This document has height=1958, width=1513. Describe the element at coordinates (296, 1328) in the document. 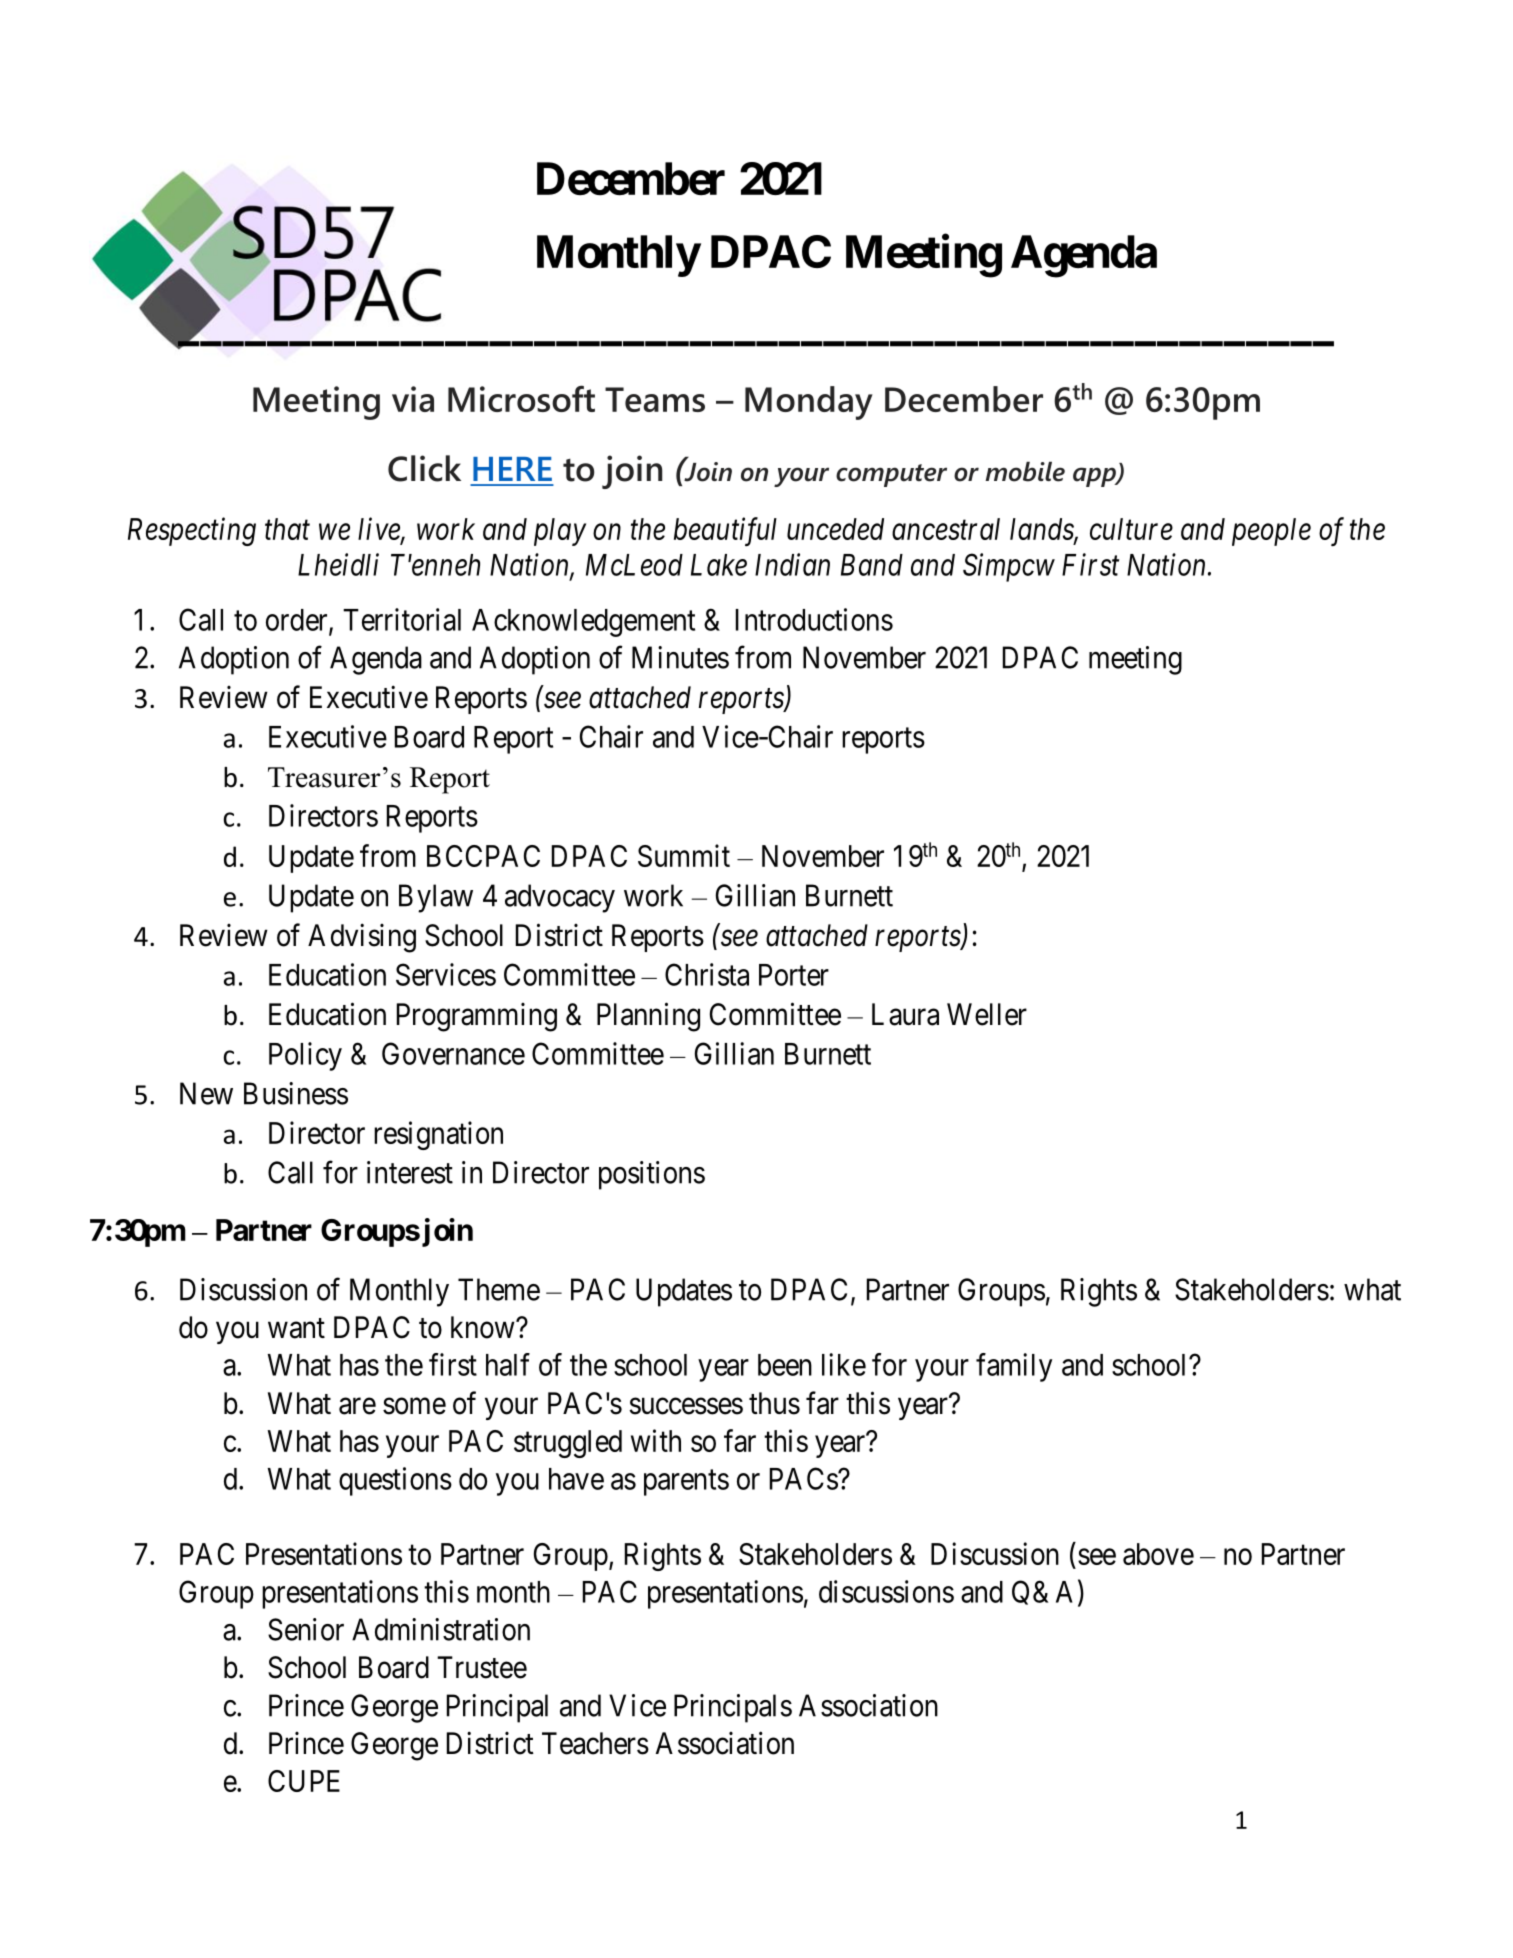

I see `want` at that location.
